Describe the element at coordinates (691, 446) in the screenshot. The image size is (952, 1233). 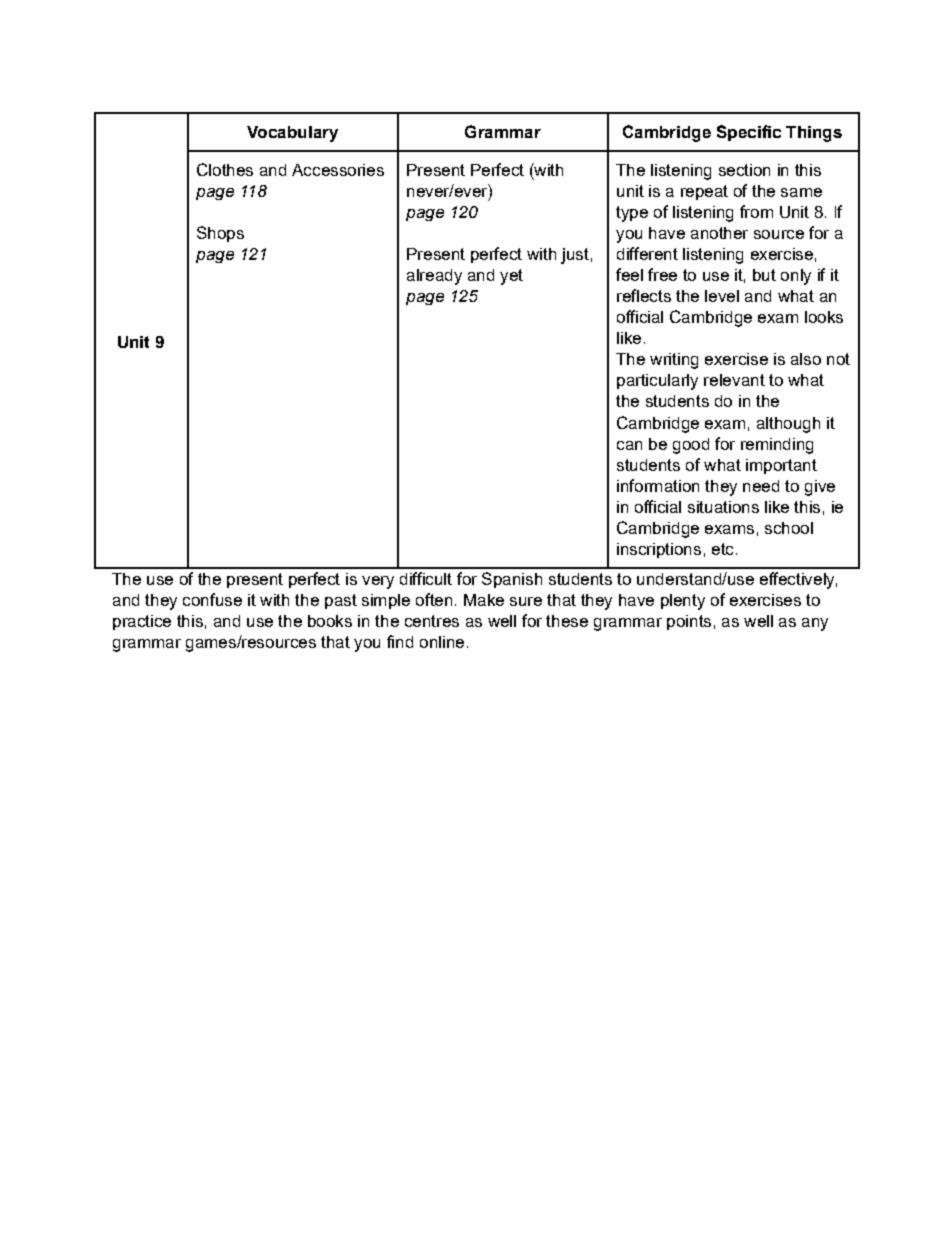
I see `good` at that location.
